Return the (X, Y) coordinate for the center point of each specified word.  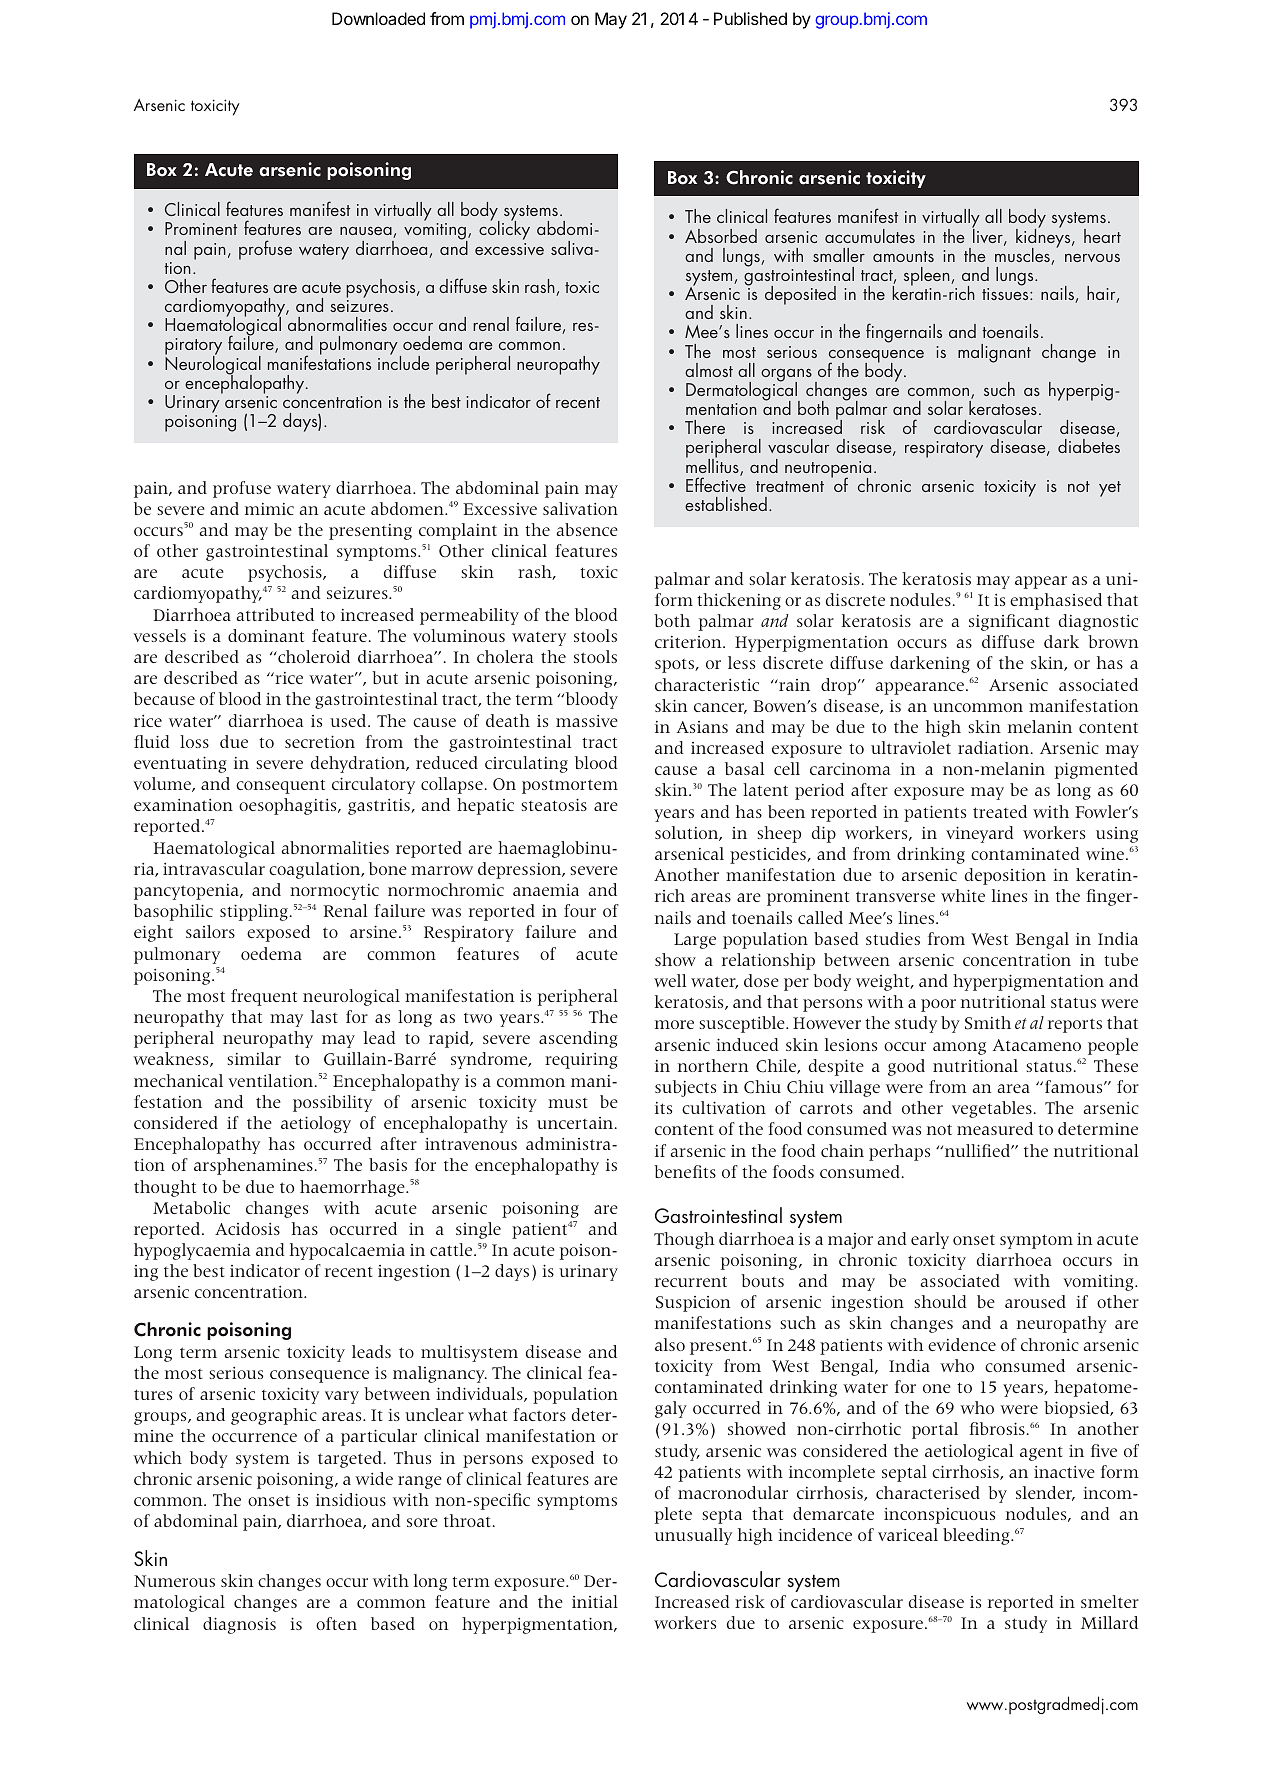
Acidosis (247, 1228)
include (403, 361)
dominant (266, 635)
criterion (689, 642)
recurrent (691, 1281)
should (940, 1301)
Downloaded (378, 18)
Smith (988, 1023)
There (705, 427)
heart (1102, 236)
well (670, 980)
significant (1009, 622)
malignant (994, 353)
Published (750, 18)
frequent (264, 997)
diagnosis (239, 1625)
